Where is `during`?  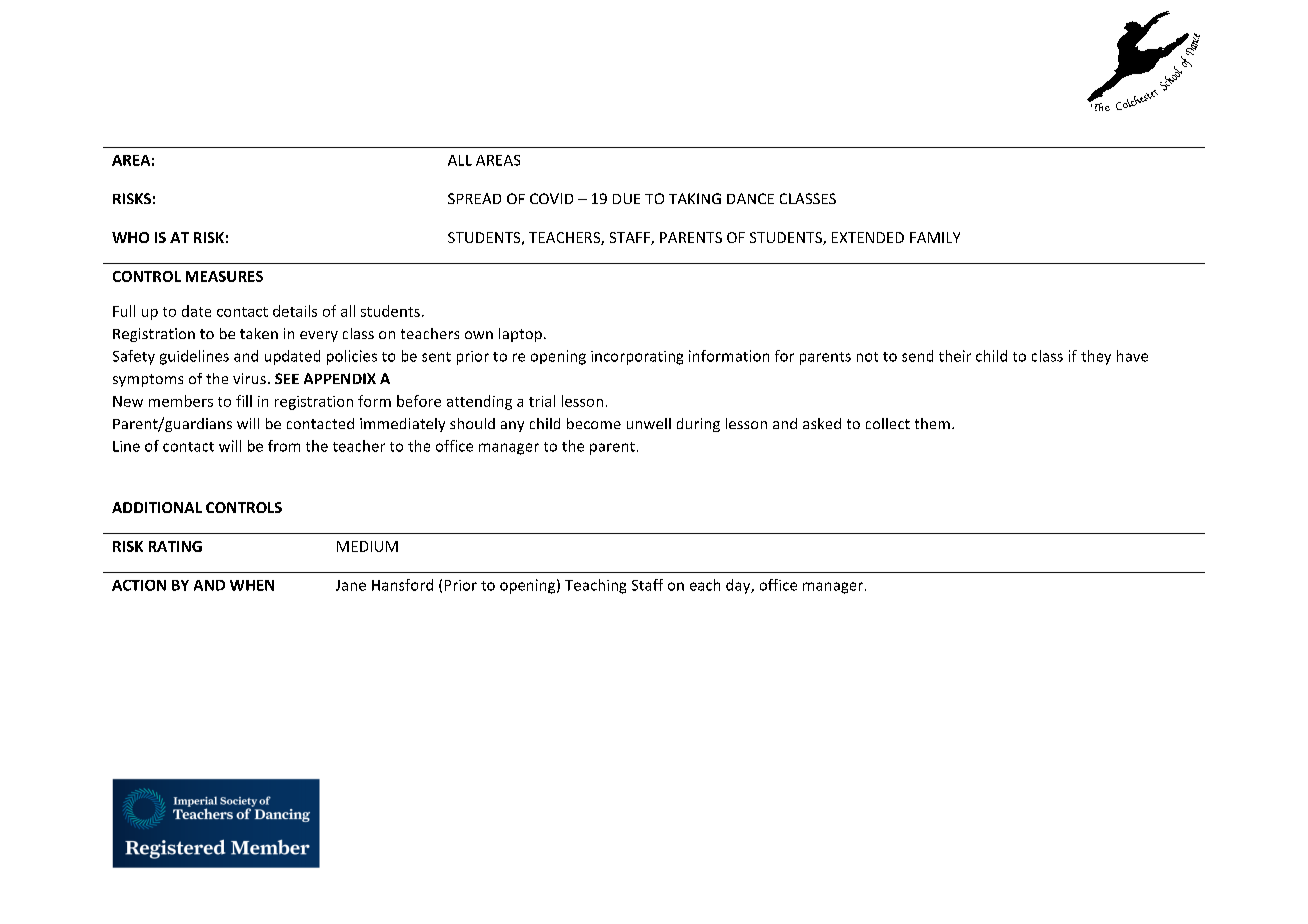 during is located at coordinates (698, 425).
